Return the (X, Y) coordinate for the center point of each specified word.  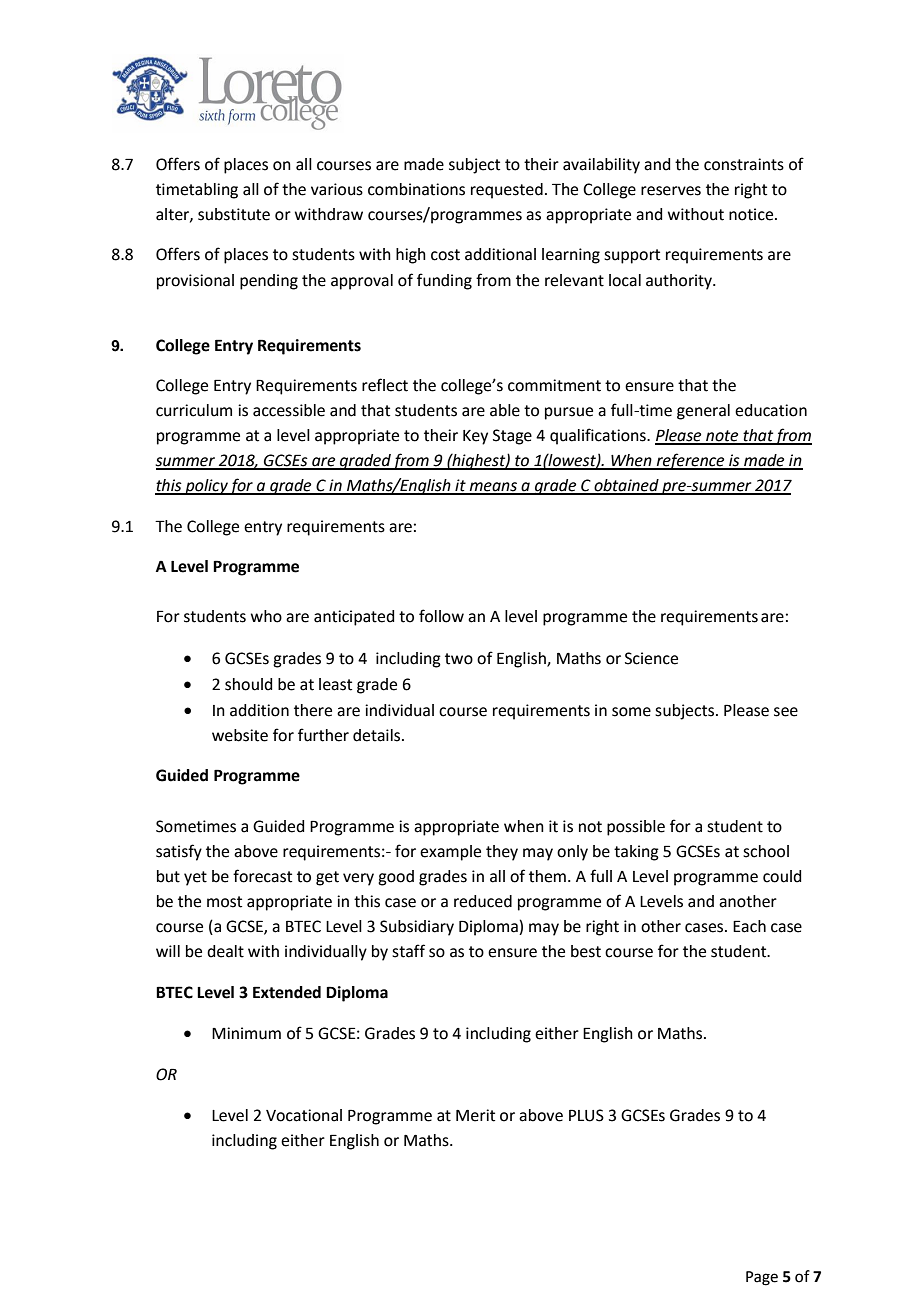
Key (475, 437)
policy (206, 487)
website (240, 735)
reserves (671, 191)
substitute (234, 214)
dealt (225, 951)
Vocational (304, 1115)
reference (690, 461)
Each (749, 926)
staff (408, 951)
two (459, 659)
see (786, 712)
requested (507, 191)
